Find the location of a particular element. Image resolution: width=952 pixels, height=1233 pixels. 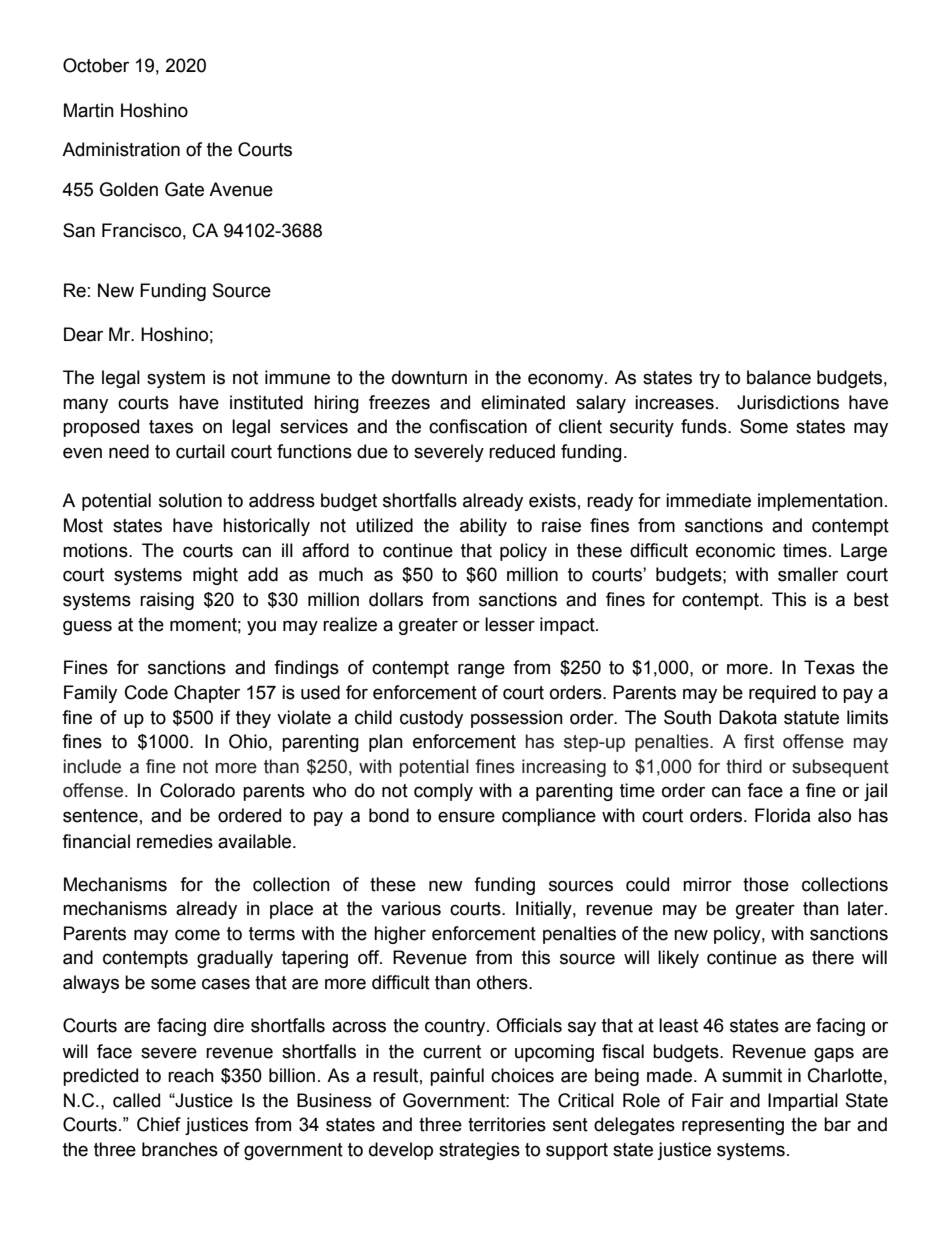

lesser is located at coordinates (510, 624).
